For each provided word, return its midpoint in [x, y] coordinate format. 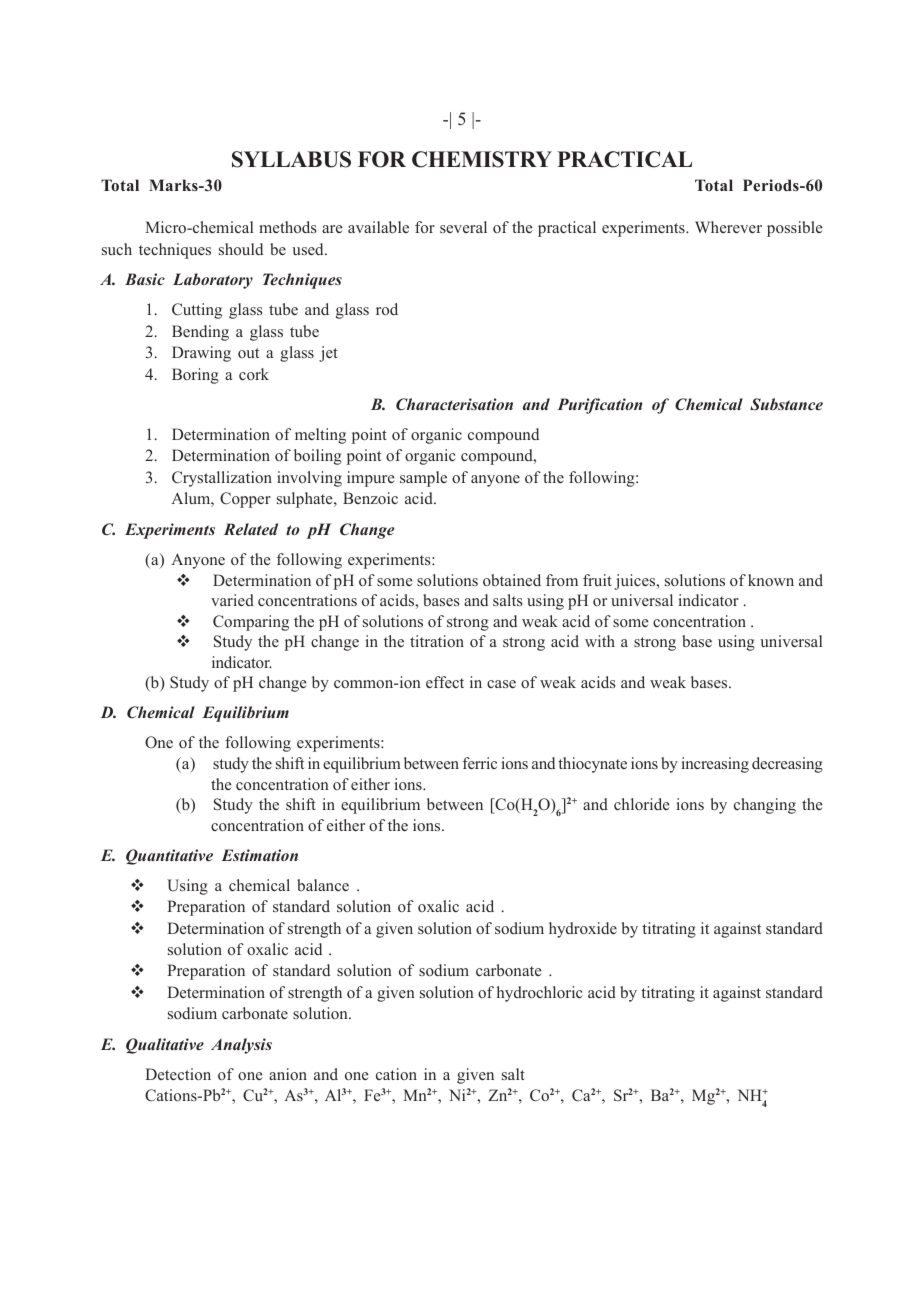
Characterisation [454, 404]
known [771, 580]
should [241, 249]
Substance [786, 404]
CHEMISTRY [482, 159]
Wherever [728, 227]
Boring [195, 376]
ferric [480, 763]
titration [437, 641]
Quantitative [169, 857]
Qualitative [165, 1046]
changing [765, 806]
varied [232, 600]
